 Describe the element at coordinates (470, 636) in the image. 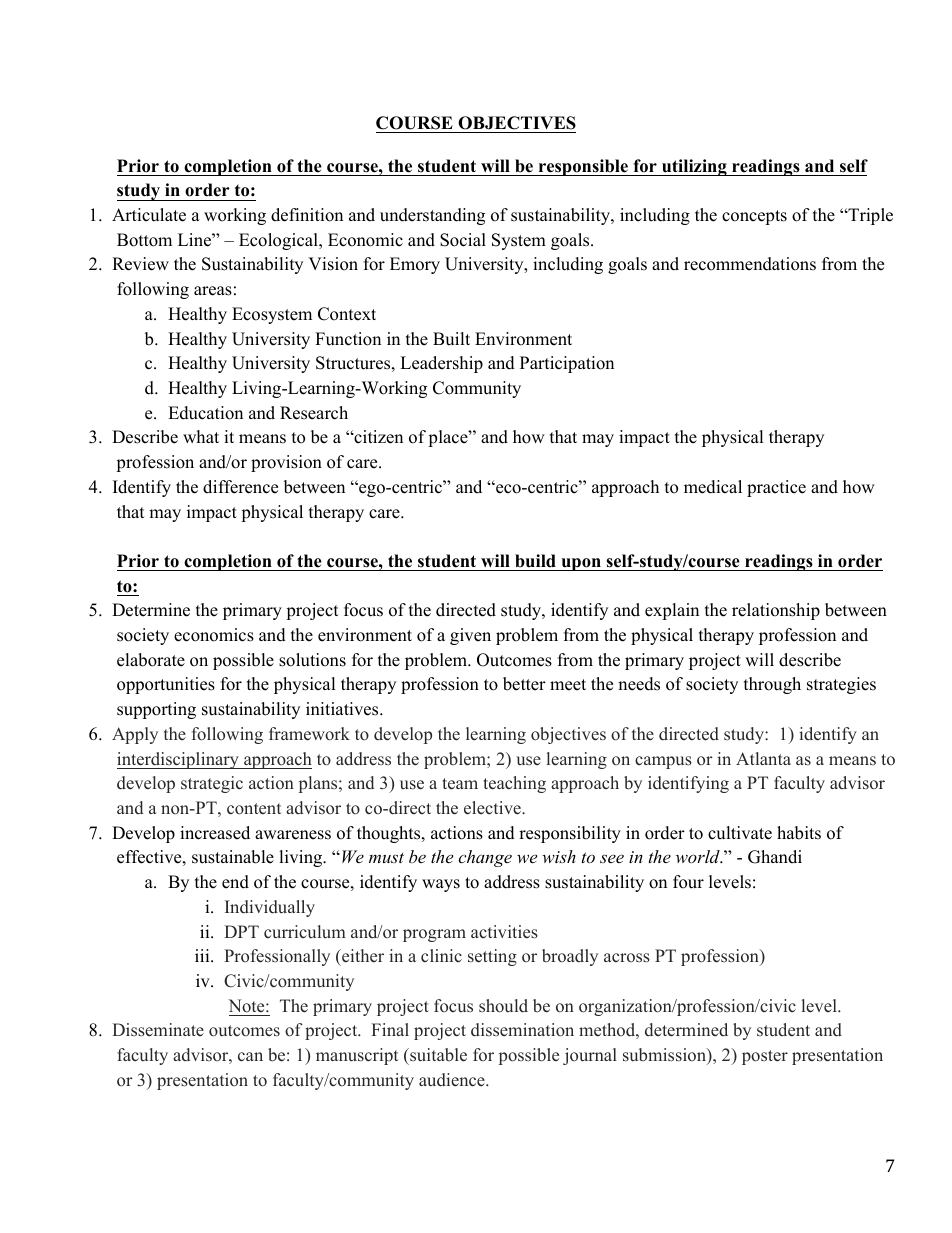

I see `given` at that location.
